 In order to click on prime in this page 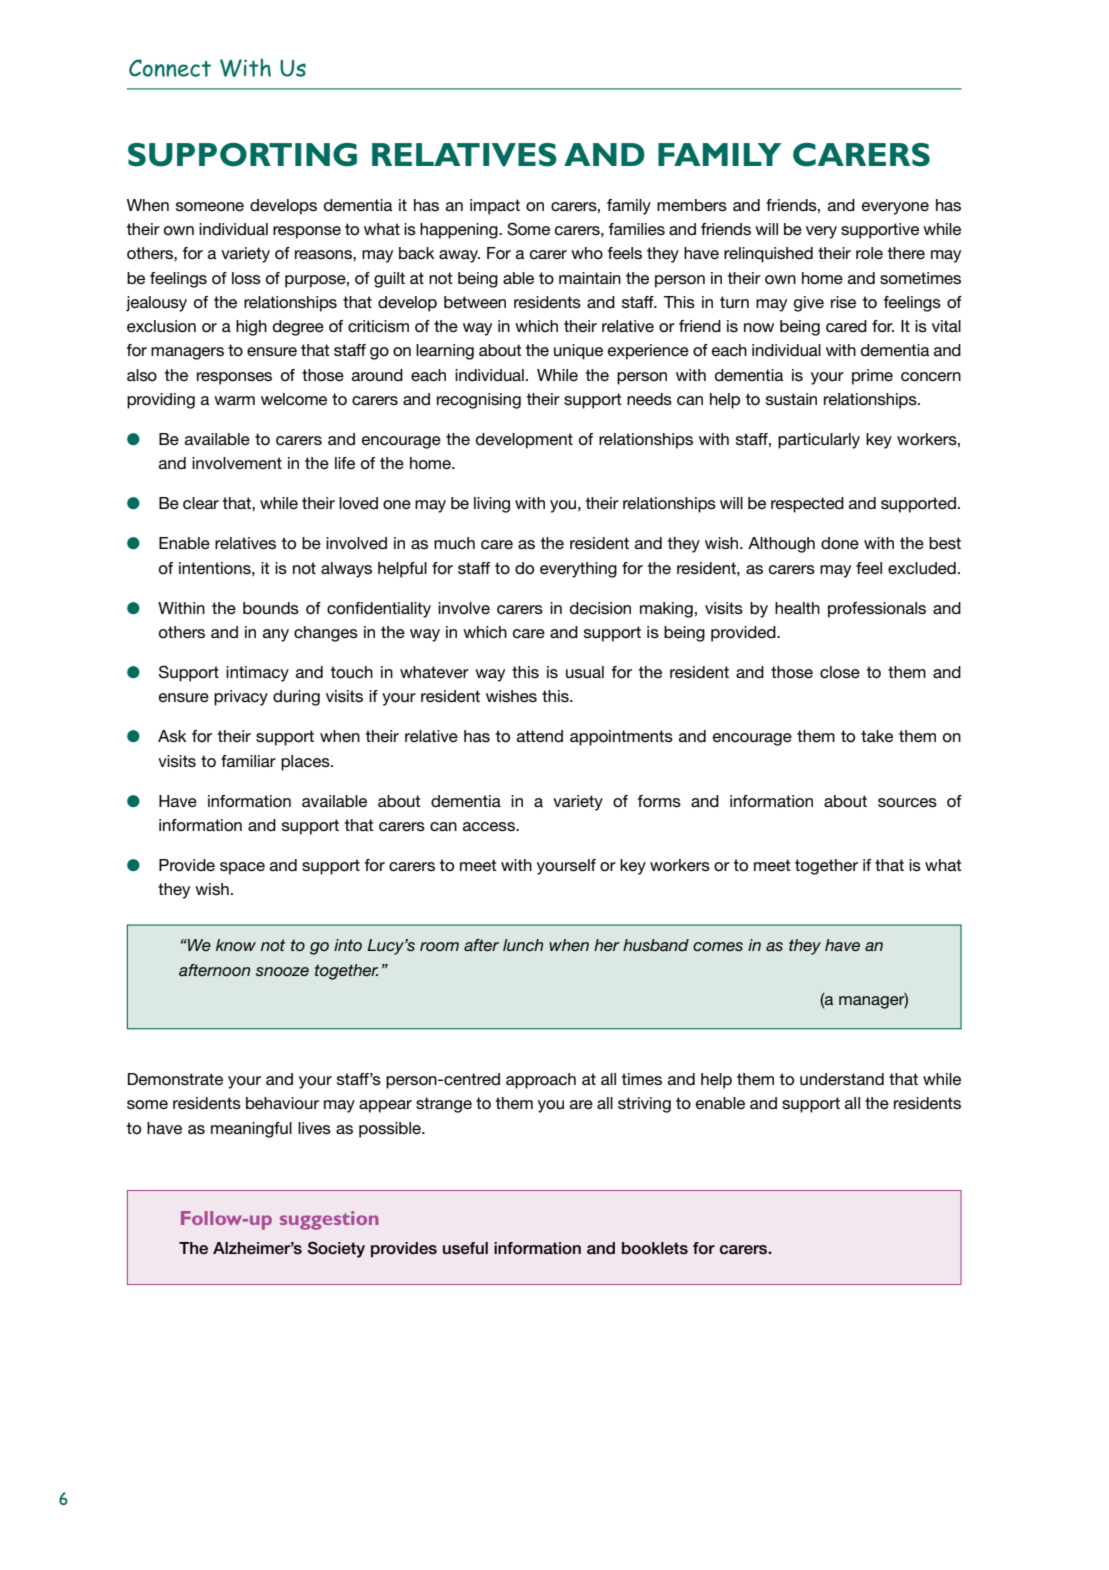, I will do `click(872, 377)`.
